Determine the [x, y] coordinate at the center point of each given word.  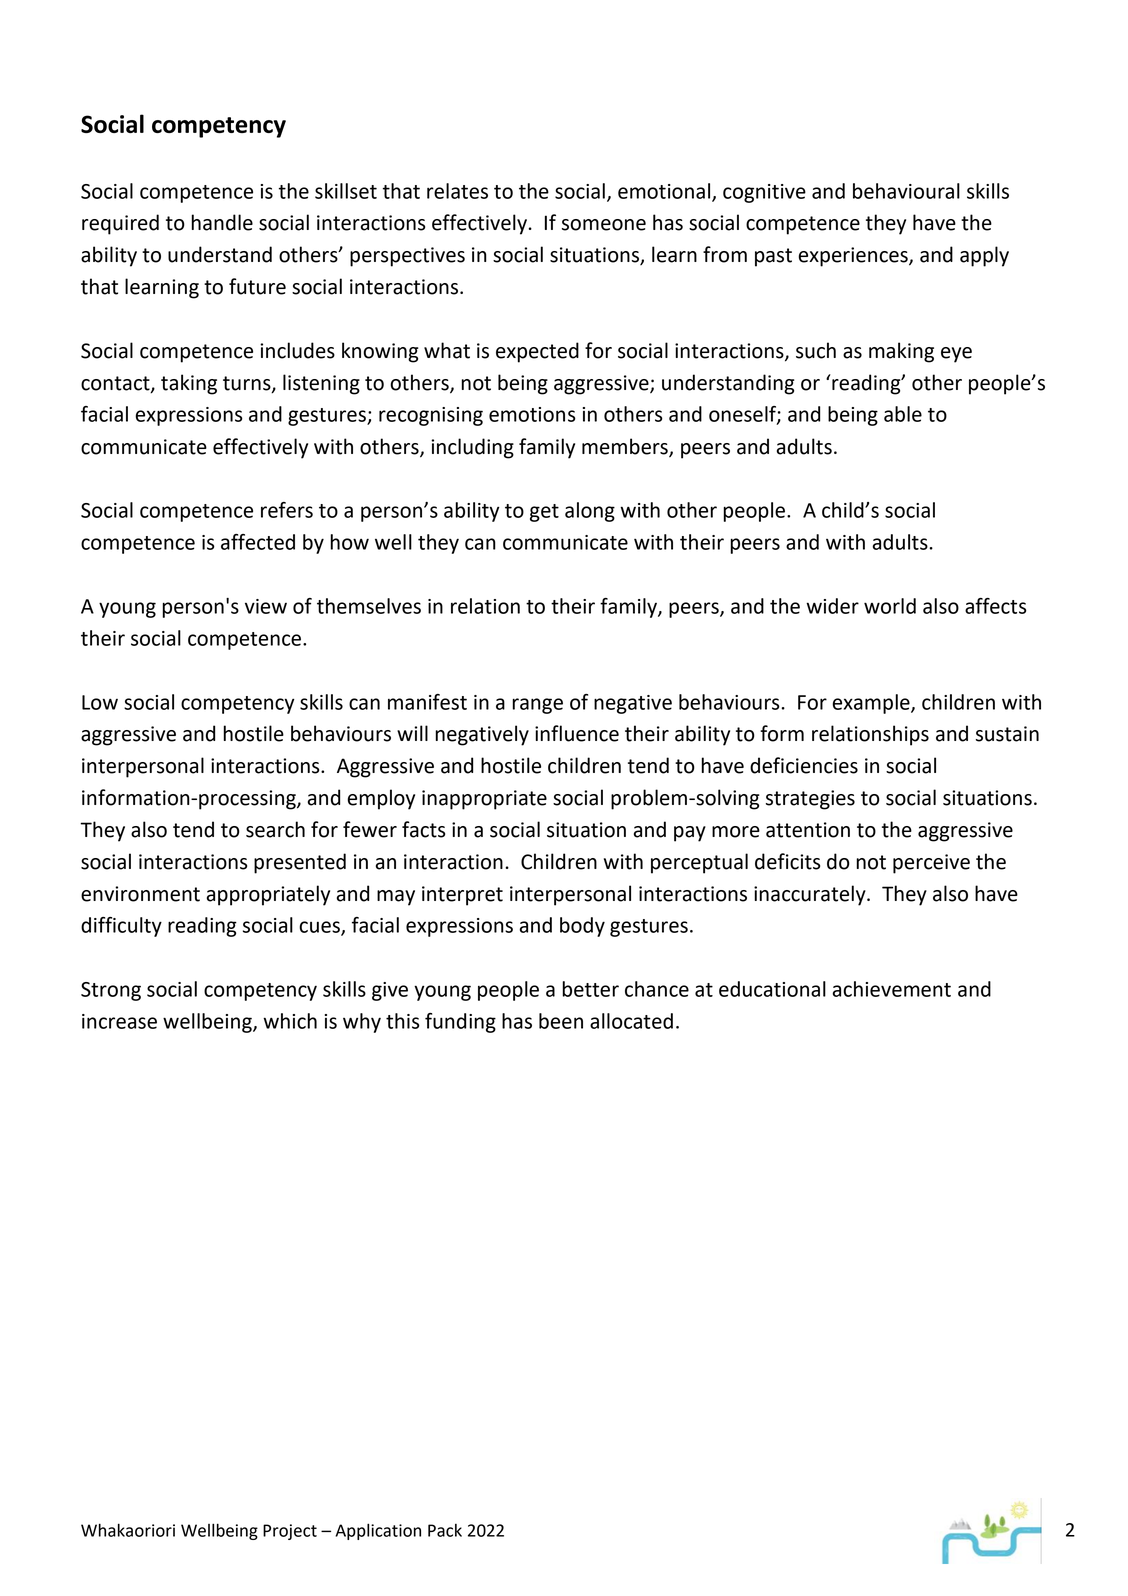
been [561, 1021]
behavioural [906, 191]
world [890, 606]
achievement [891, 989]
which [290, 1021]
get [544, 513]
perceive [931, 864]
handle [222, 222]
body [582, 927]
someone [604, 225]
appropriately [268, 895]
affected [258, 542]
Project [290, 1532]
